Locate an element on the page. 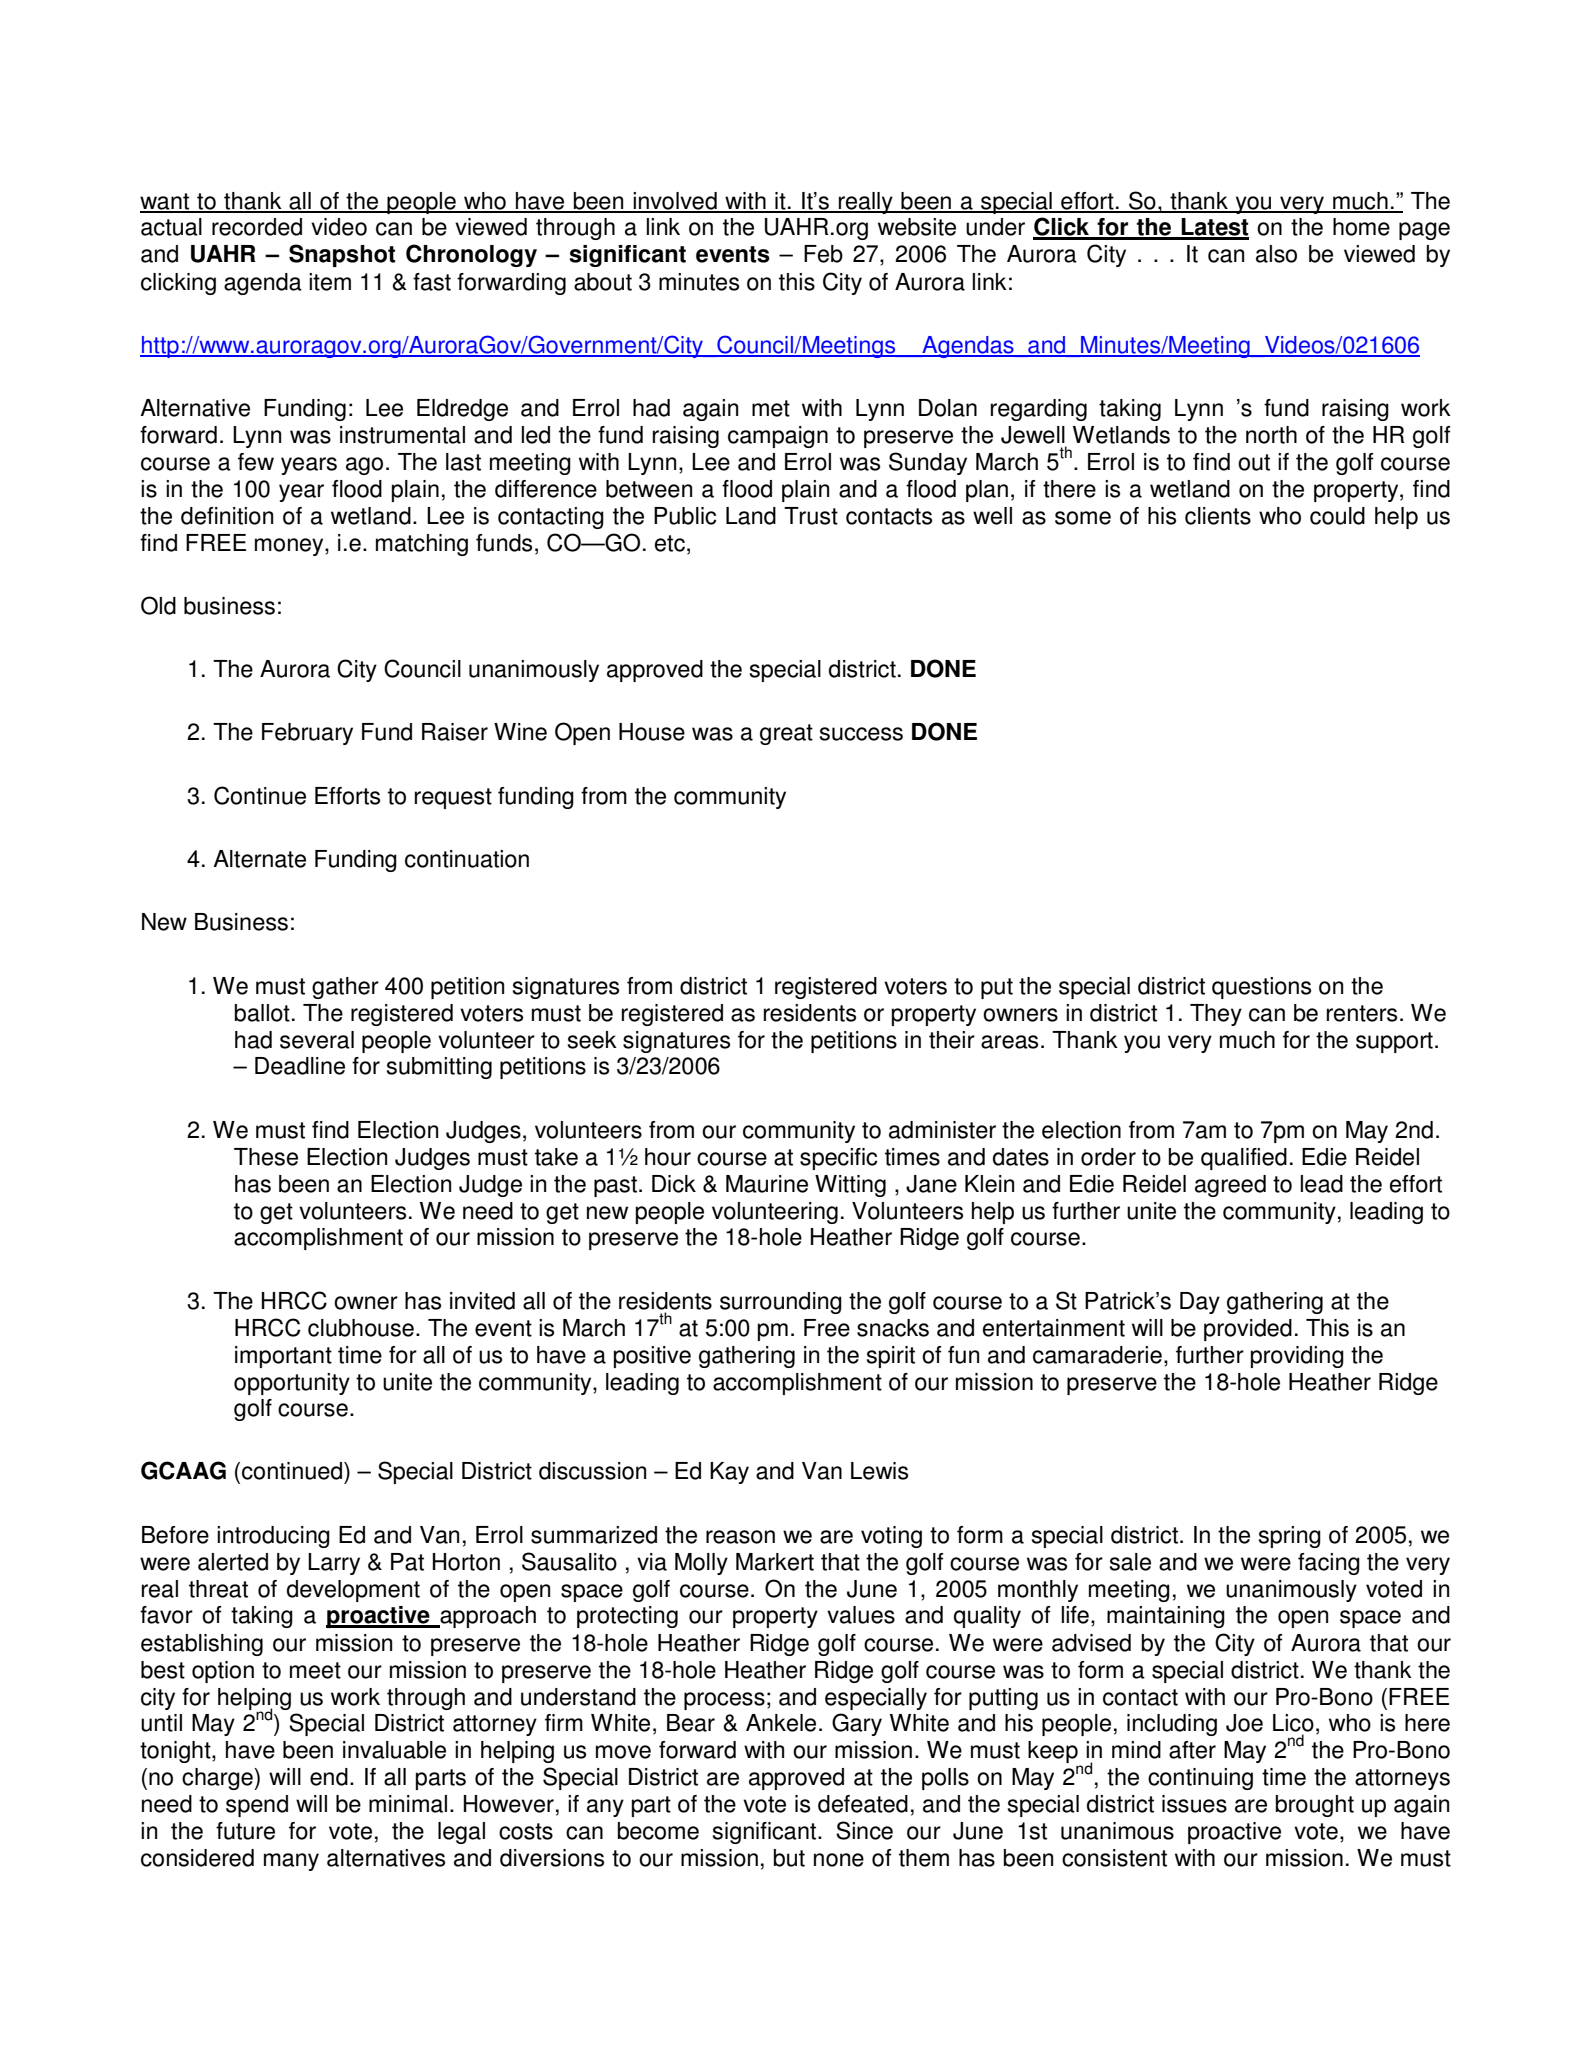 The width and height of the page is (1591, 2059). Alternate is located at coordinates (259, 859).
